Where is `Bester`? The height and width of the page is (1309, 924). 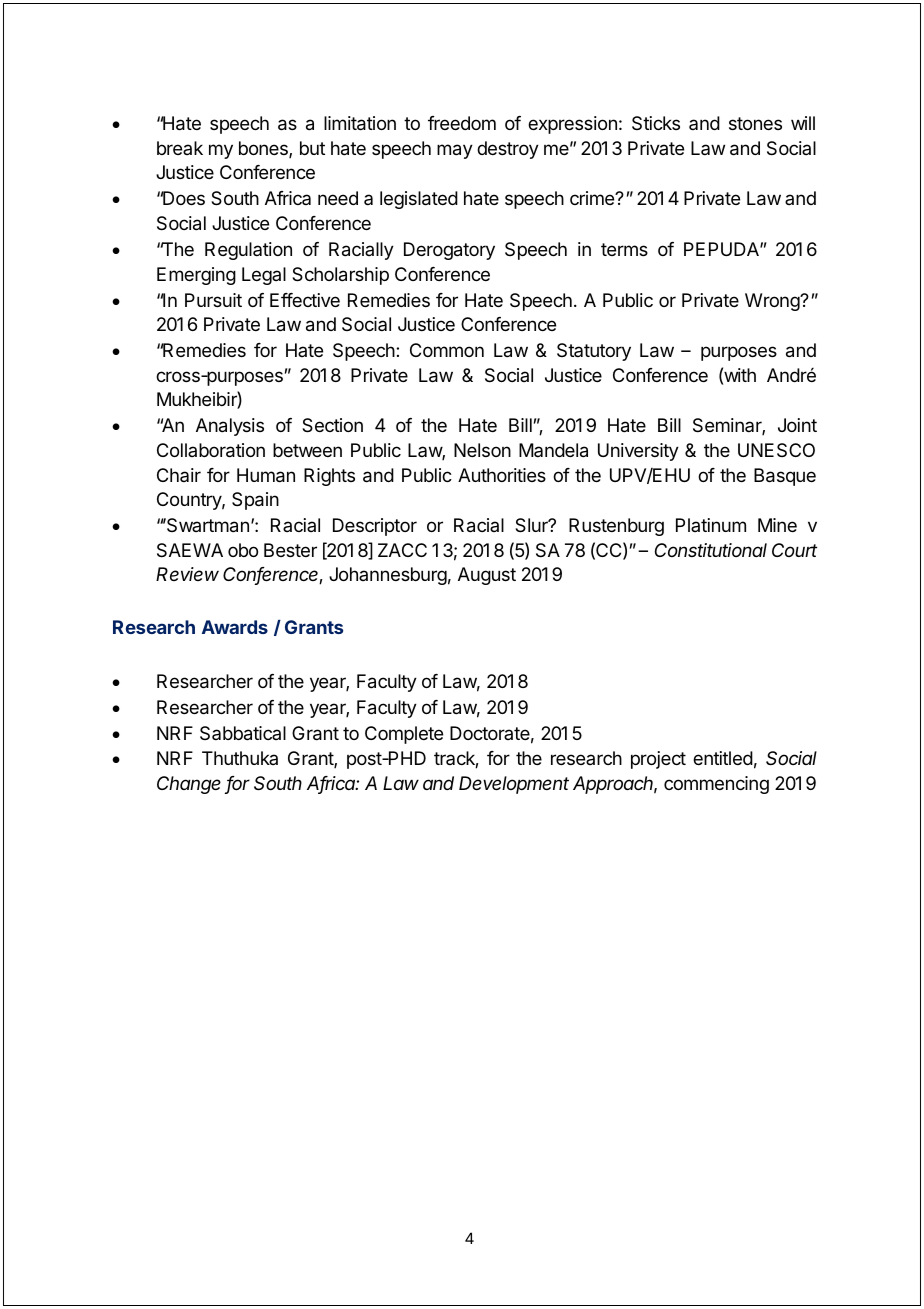
Bester is located at coordinates (290, 550).
